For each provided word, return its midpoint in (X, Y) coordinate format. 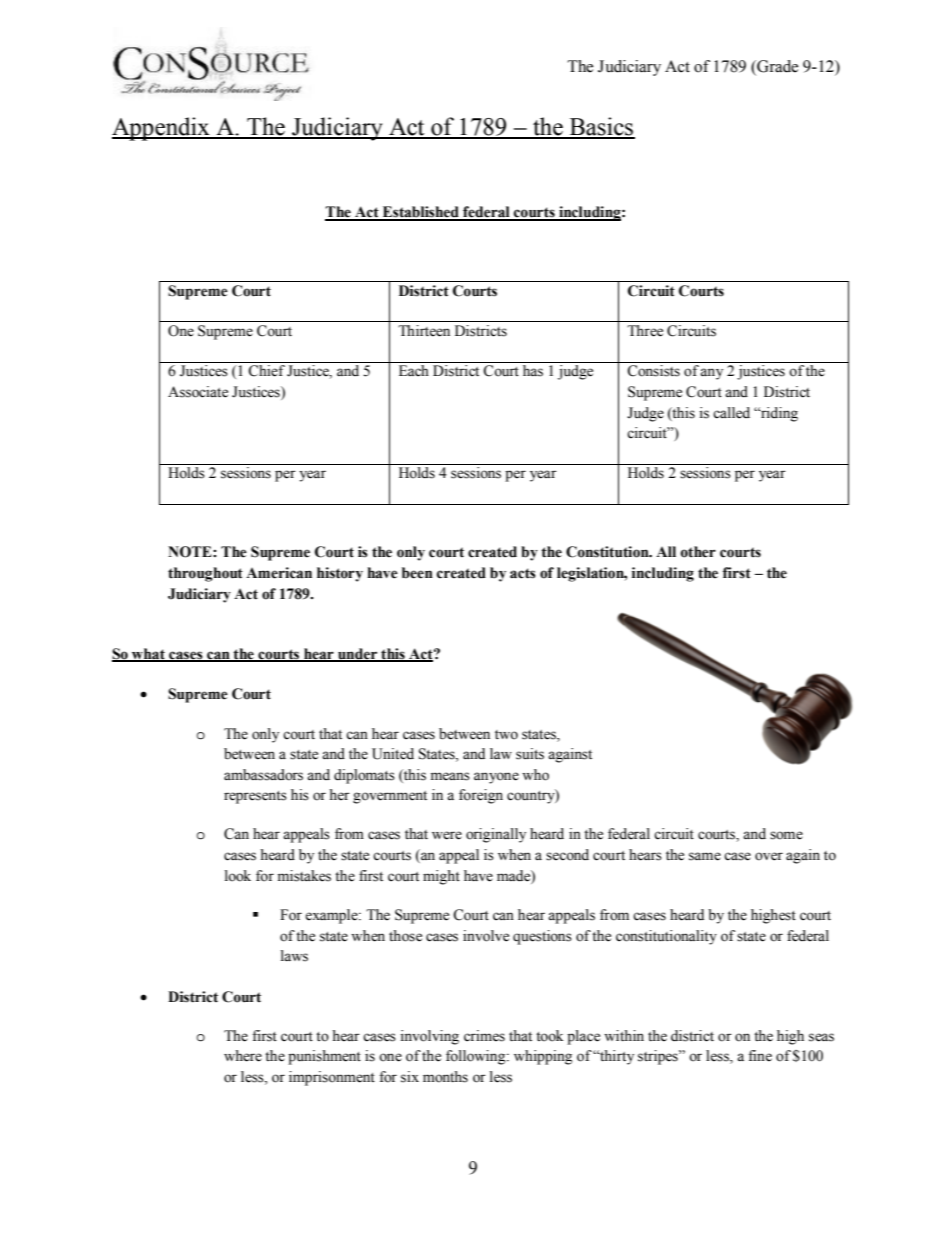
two (506, 735)
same (705, 856)
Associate (198, 392)
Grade (776, 66)
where (243, 1056)
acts (523, 573)
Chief (266, 371)
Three (645, 331)
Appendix (162, 129)
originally (496, 835)
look (238, 876)
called (731, 413)
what (148, 654)
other (698, 552)
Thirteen (424, 331)
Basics (601, 127)
